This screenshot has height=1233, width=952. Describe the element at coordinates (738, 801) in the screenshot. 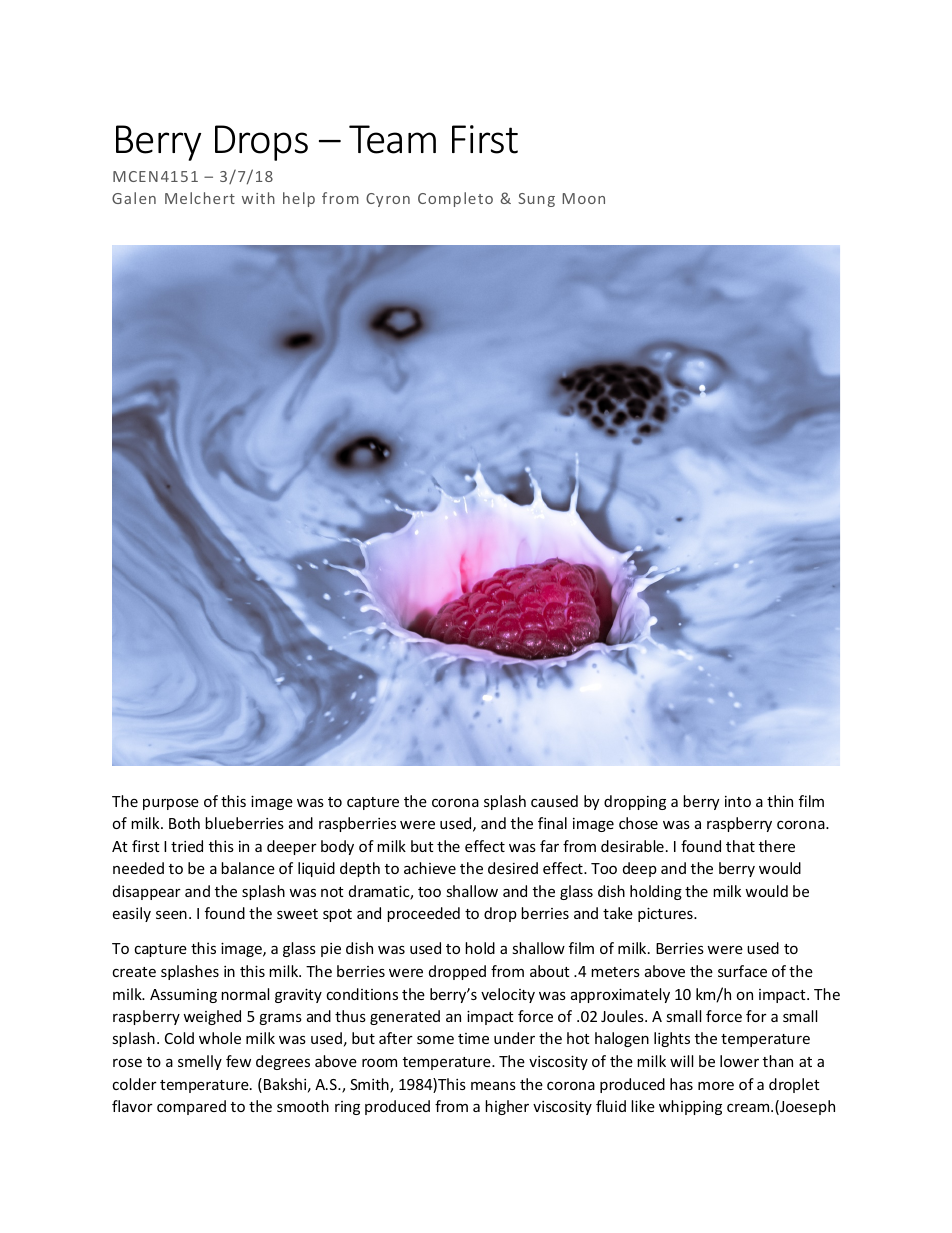

I see `into` at that location.
